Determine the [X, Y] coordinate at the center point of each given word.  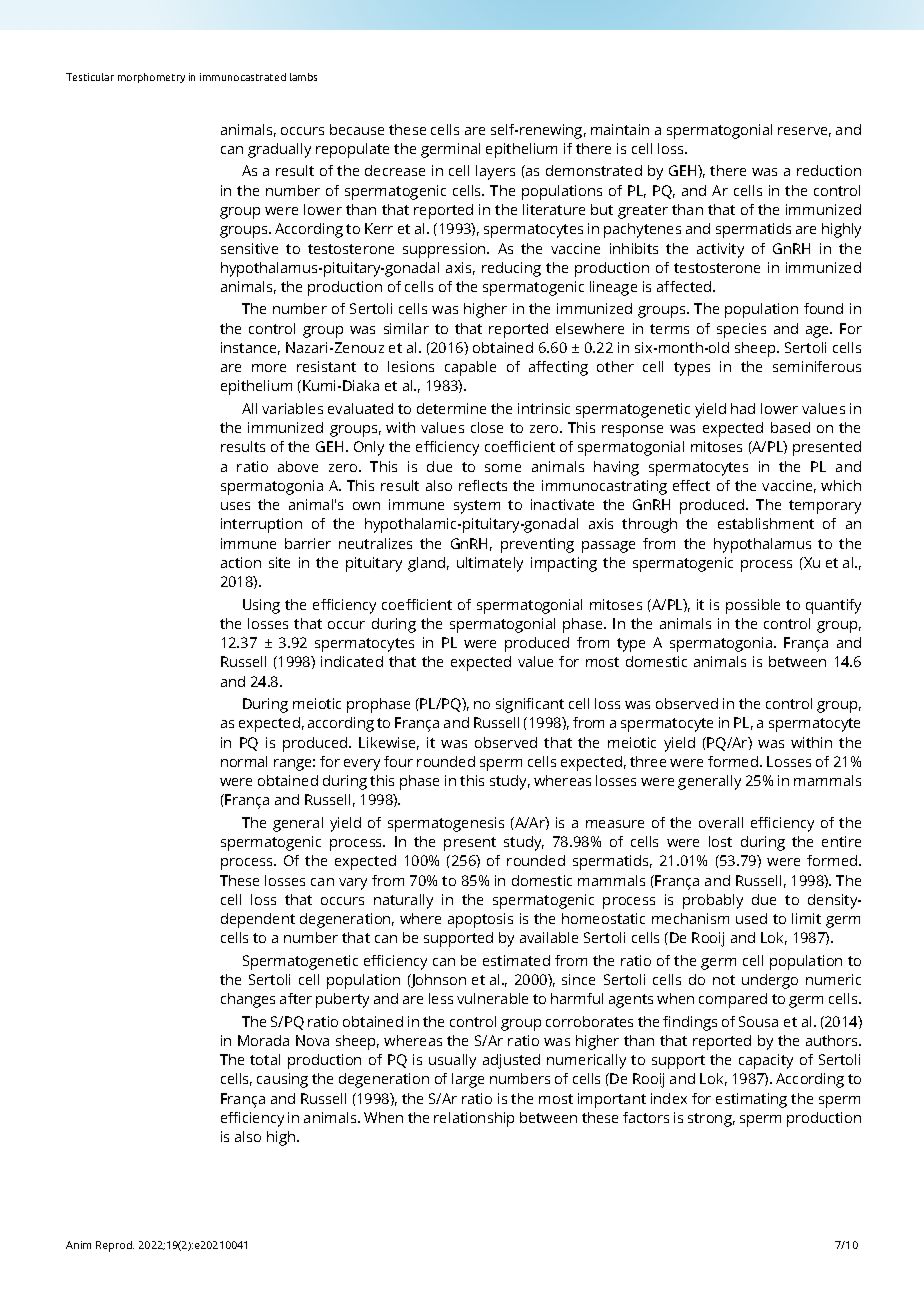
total [265, 1059]
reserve [804, 132]
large [468, 1080]
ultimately [490, 564]
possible [753, 606]
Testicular [90, 77]
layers [495, 172]
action [241, 562]
